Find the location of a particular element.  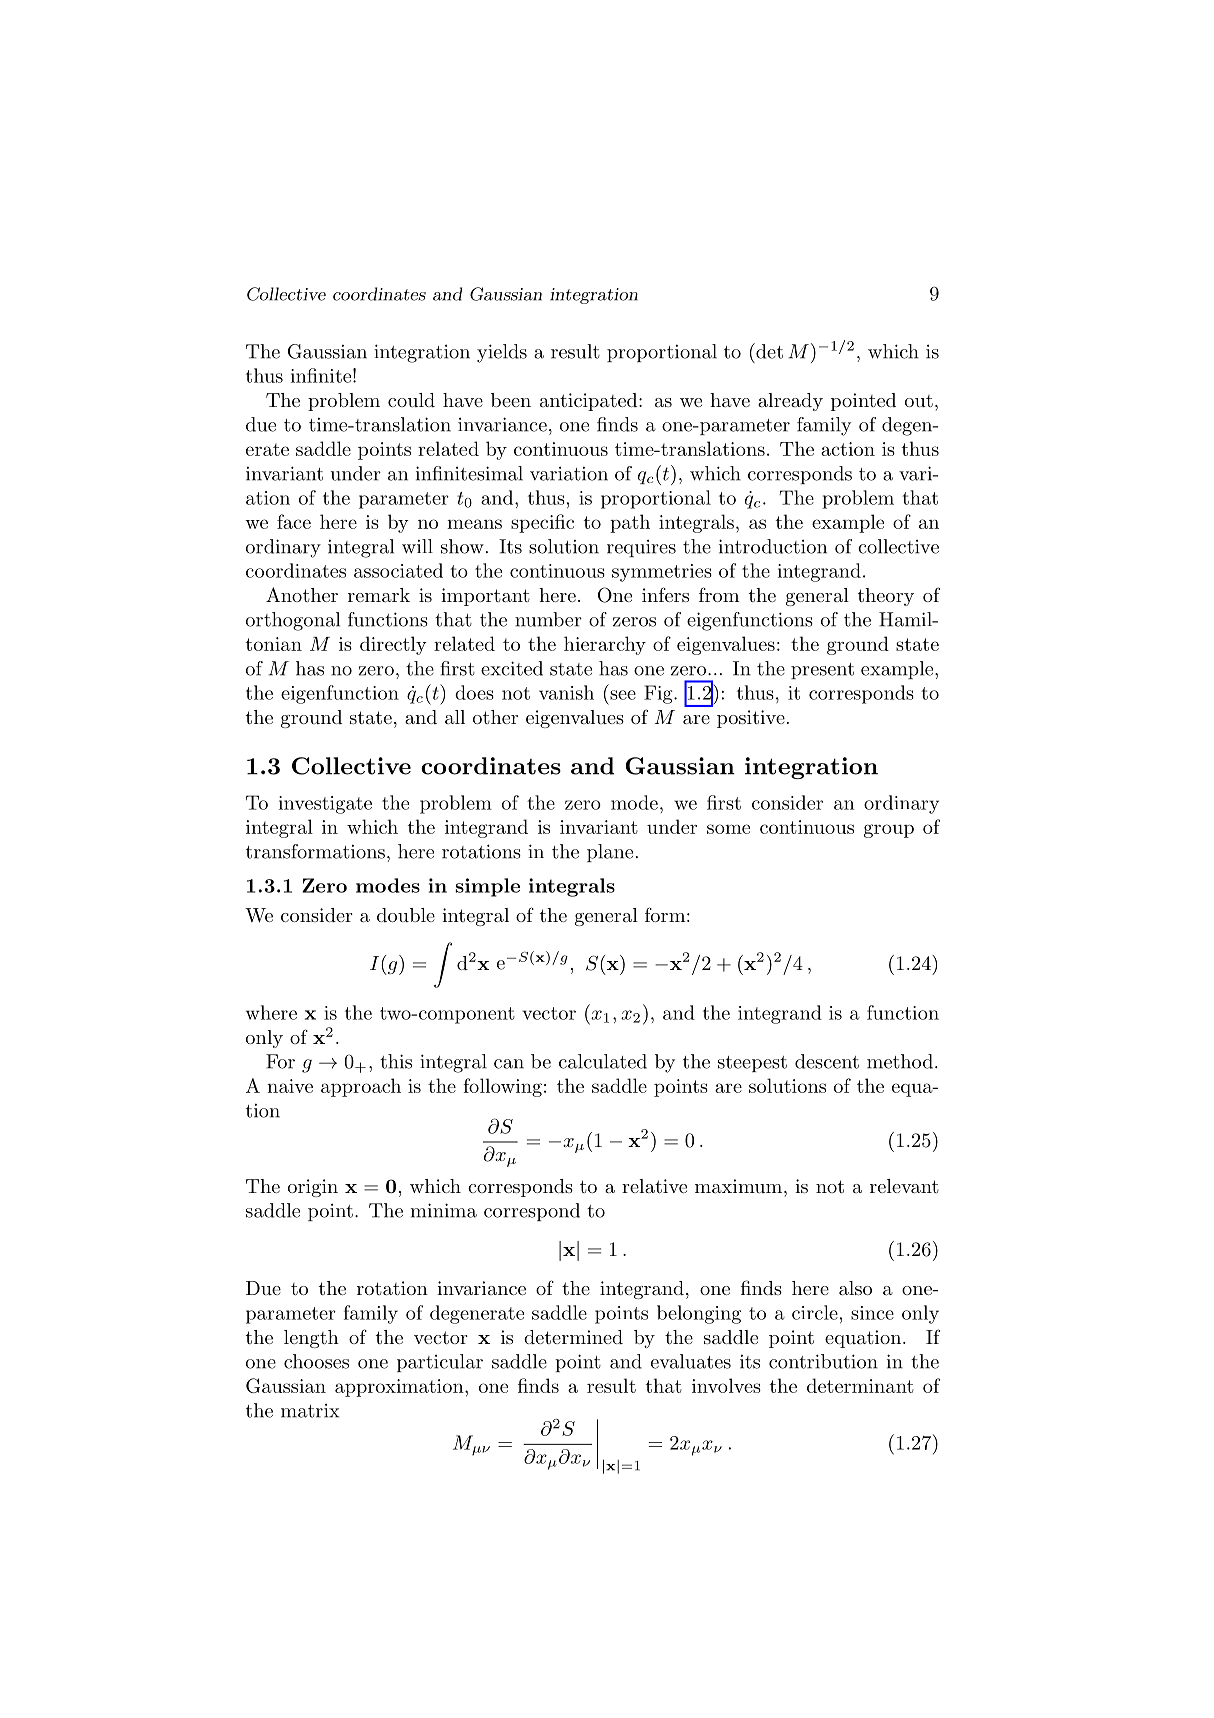

present is located at coordinates (822, 671).
